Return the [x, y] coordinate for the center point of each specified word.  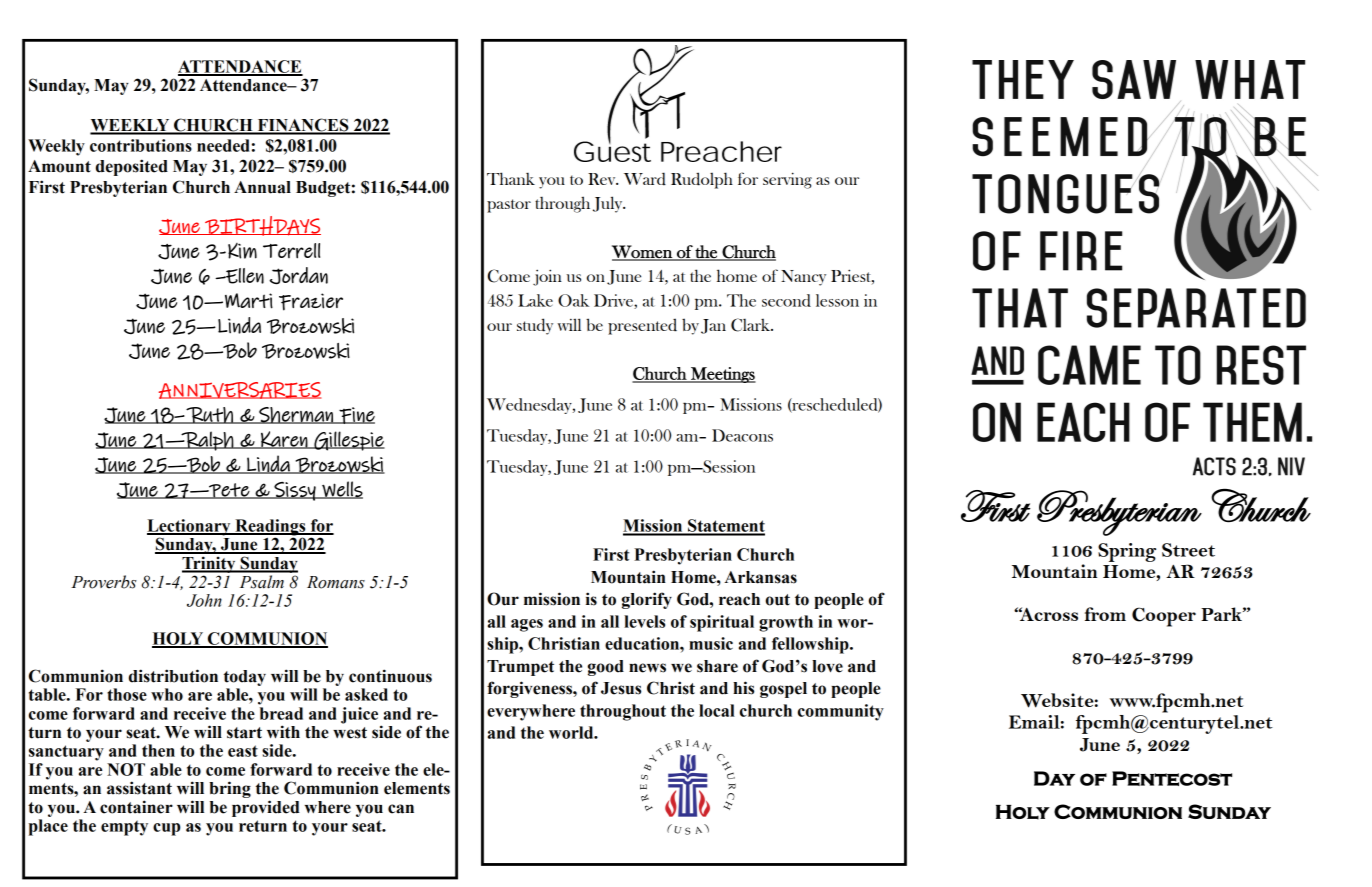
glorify [647, 600]
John [204, 600]
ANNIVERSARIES [240, 390]
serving [787, 180]
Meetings [722, 375]
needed [223, 145]
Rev [603, 179]
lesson [837, 300]
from [1105, 614]
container [136, 807]
